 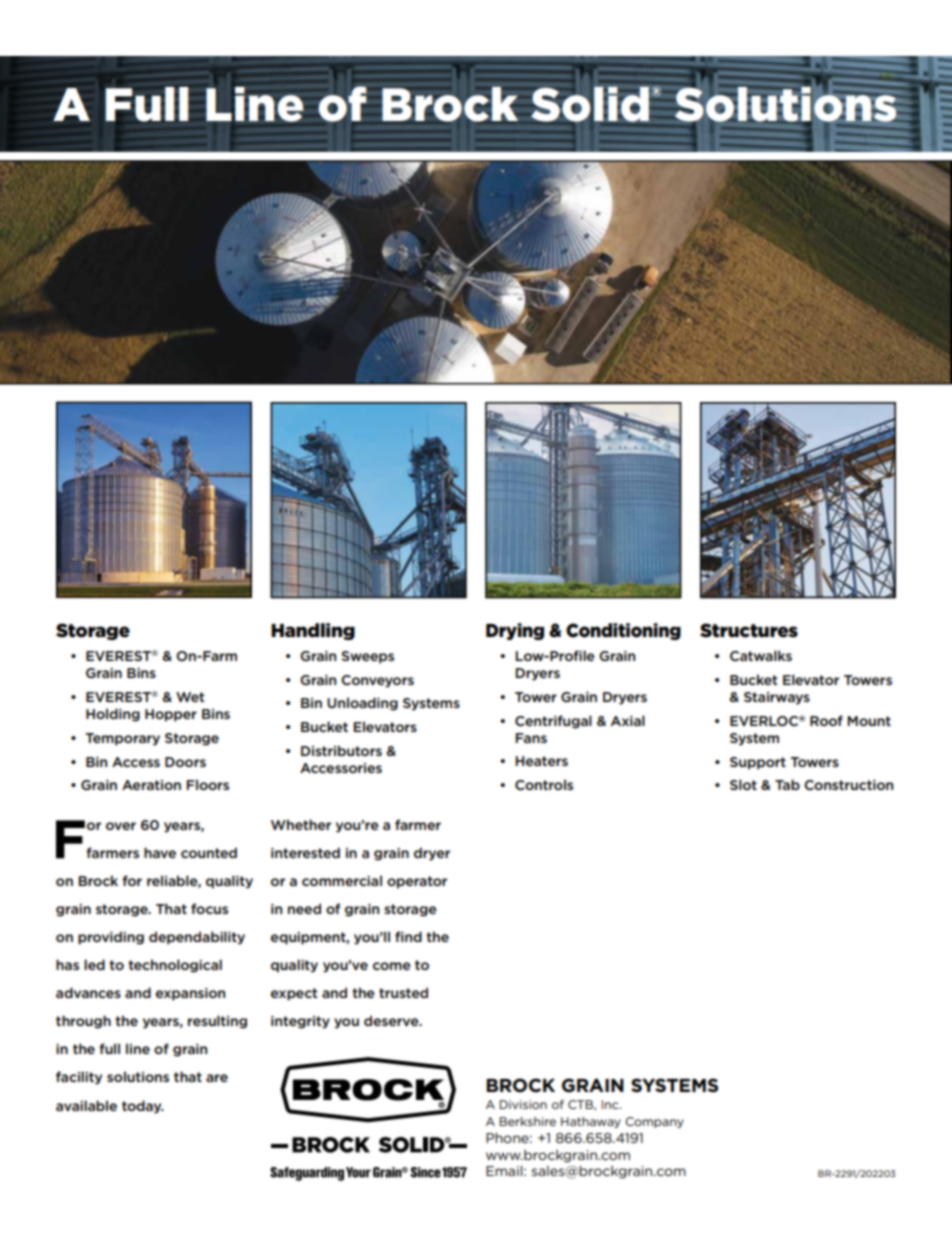 I want to click on operator, so click(x=417, y=882).
